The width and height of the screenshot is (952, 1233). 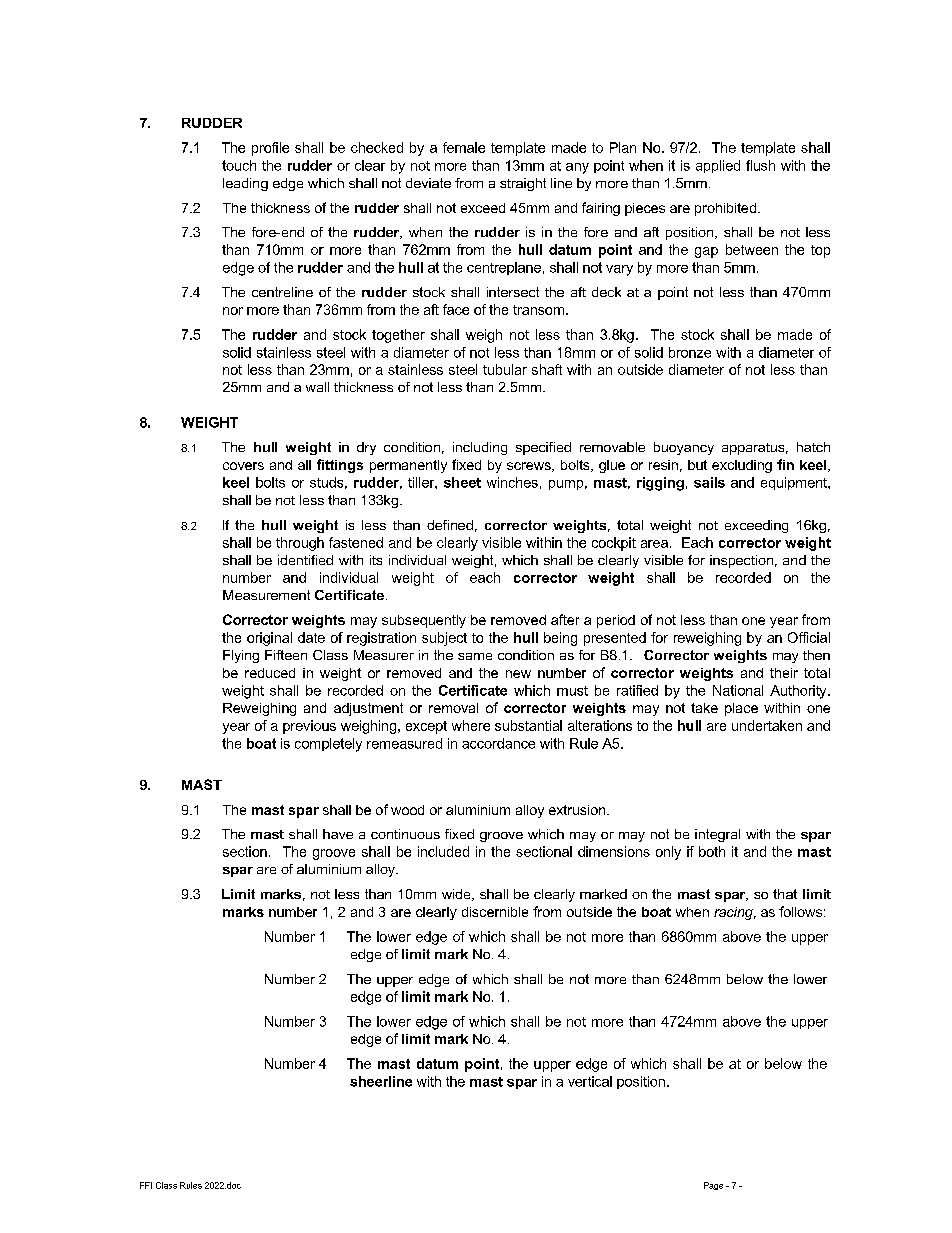 What do you see at coordinates (590, 1081) in the screenshot?
I see `vertical` at bounding box center [590, 1081].
